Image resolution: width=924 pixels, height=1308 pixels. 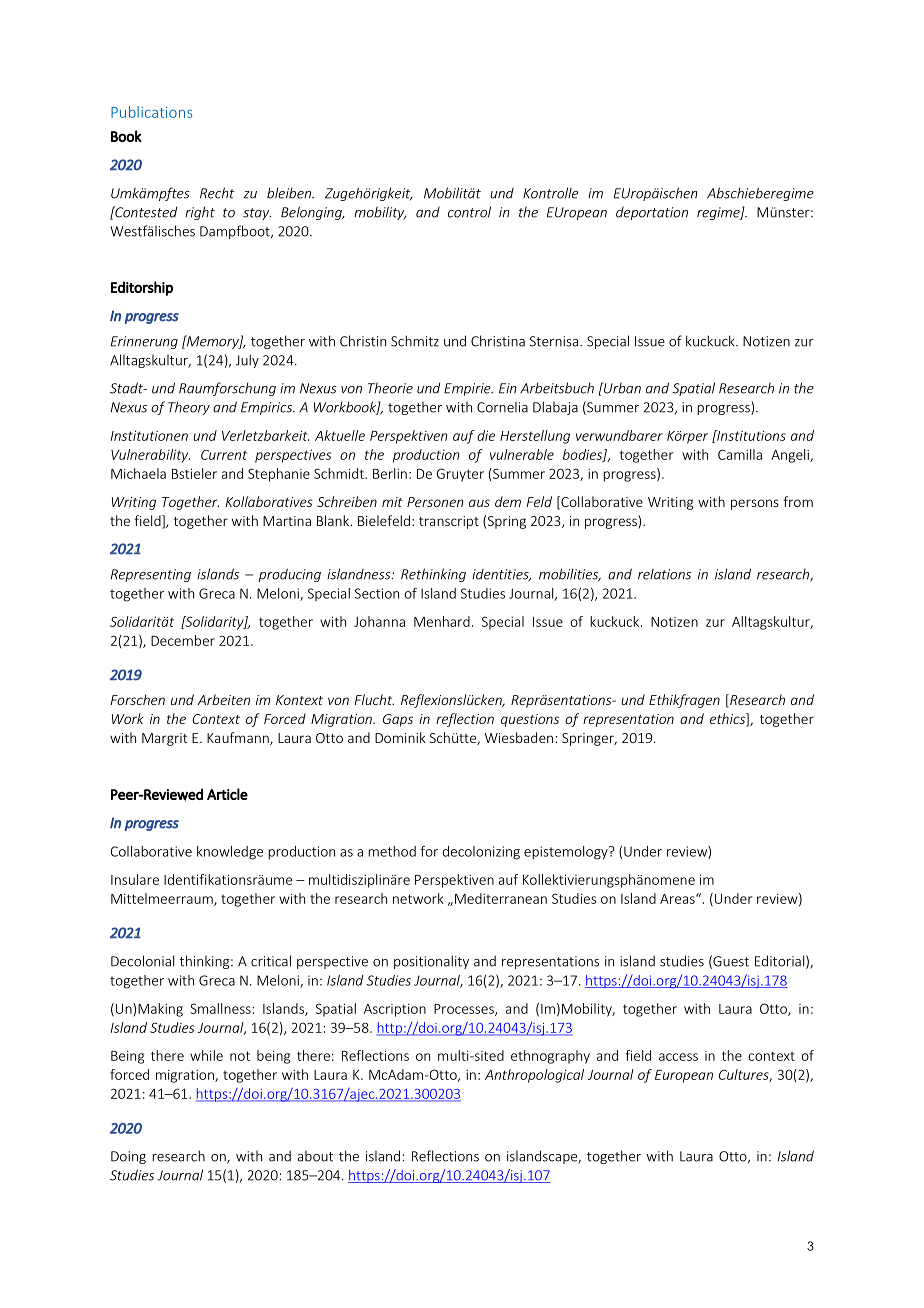 I want to click on Mediterranean, so click(x=501, y=898).
